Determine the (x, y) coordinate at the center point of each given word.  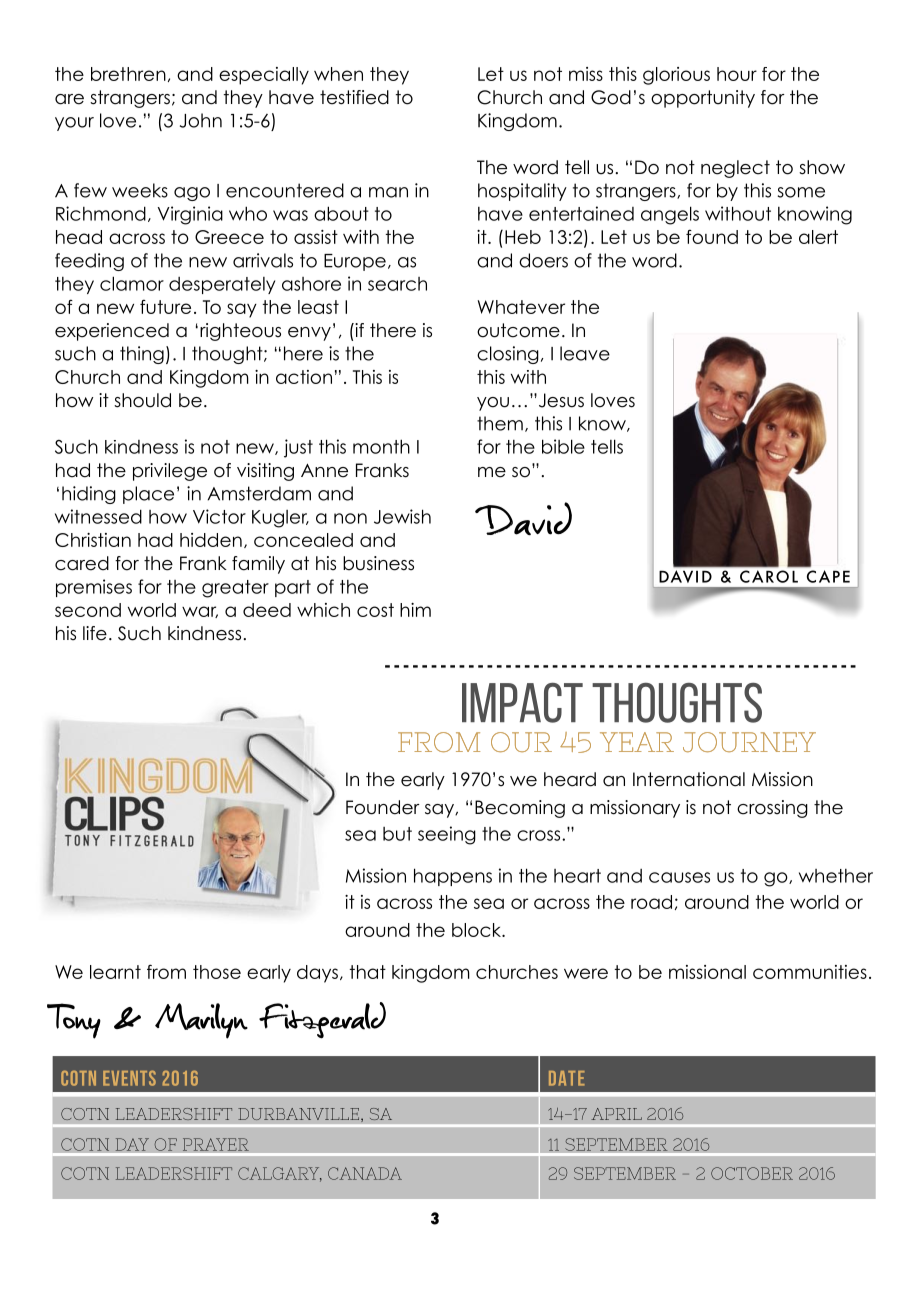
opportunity (703, 99)
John (201, 120)
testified (354, 97)
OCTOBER (752, 1173)
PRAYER (216, 1144)
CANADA (365, 1173)
